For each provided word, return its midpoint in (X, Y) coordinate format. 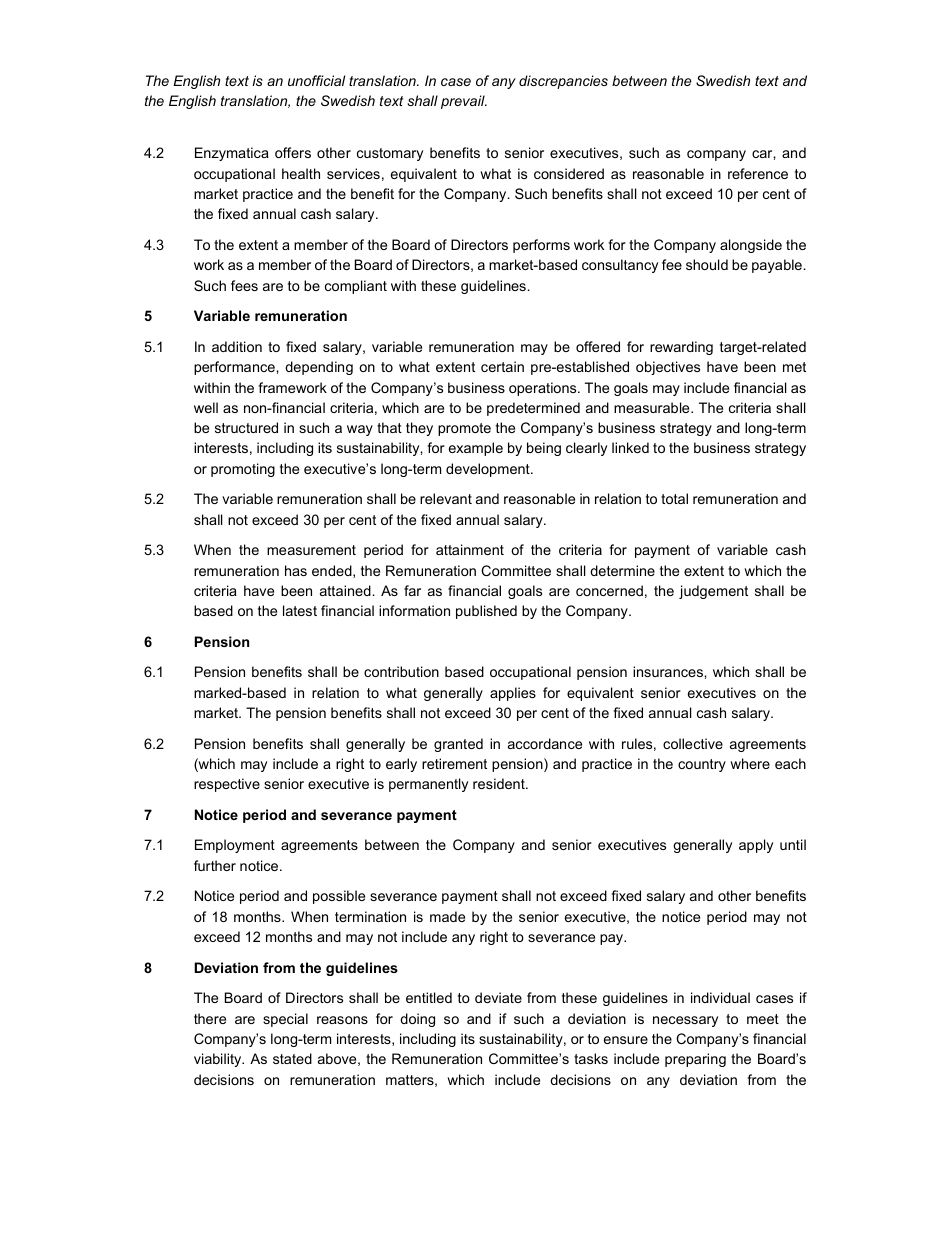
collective (693, 743)
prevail (464, 102)
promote (464, 429)
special (285, 1020)
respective (227, 785)
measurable (653, 407)
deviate (498, 997)
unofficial (316, 80)
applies (513, 694)
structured (246, 427)
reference (758, 173)
